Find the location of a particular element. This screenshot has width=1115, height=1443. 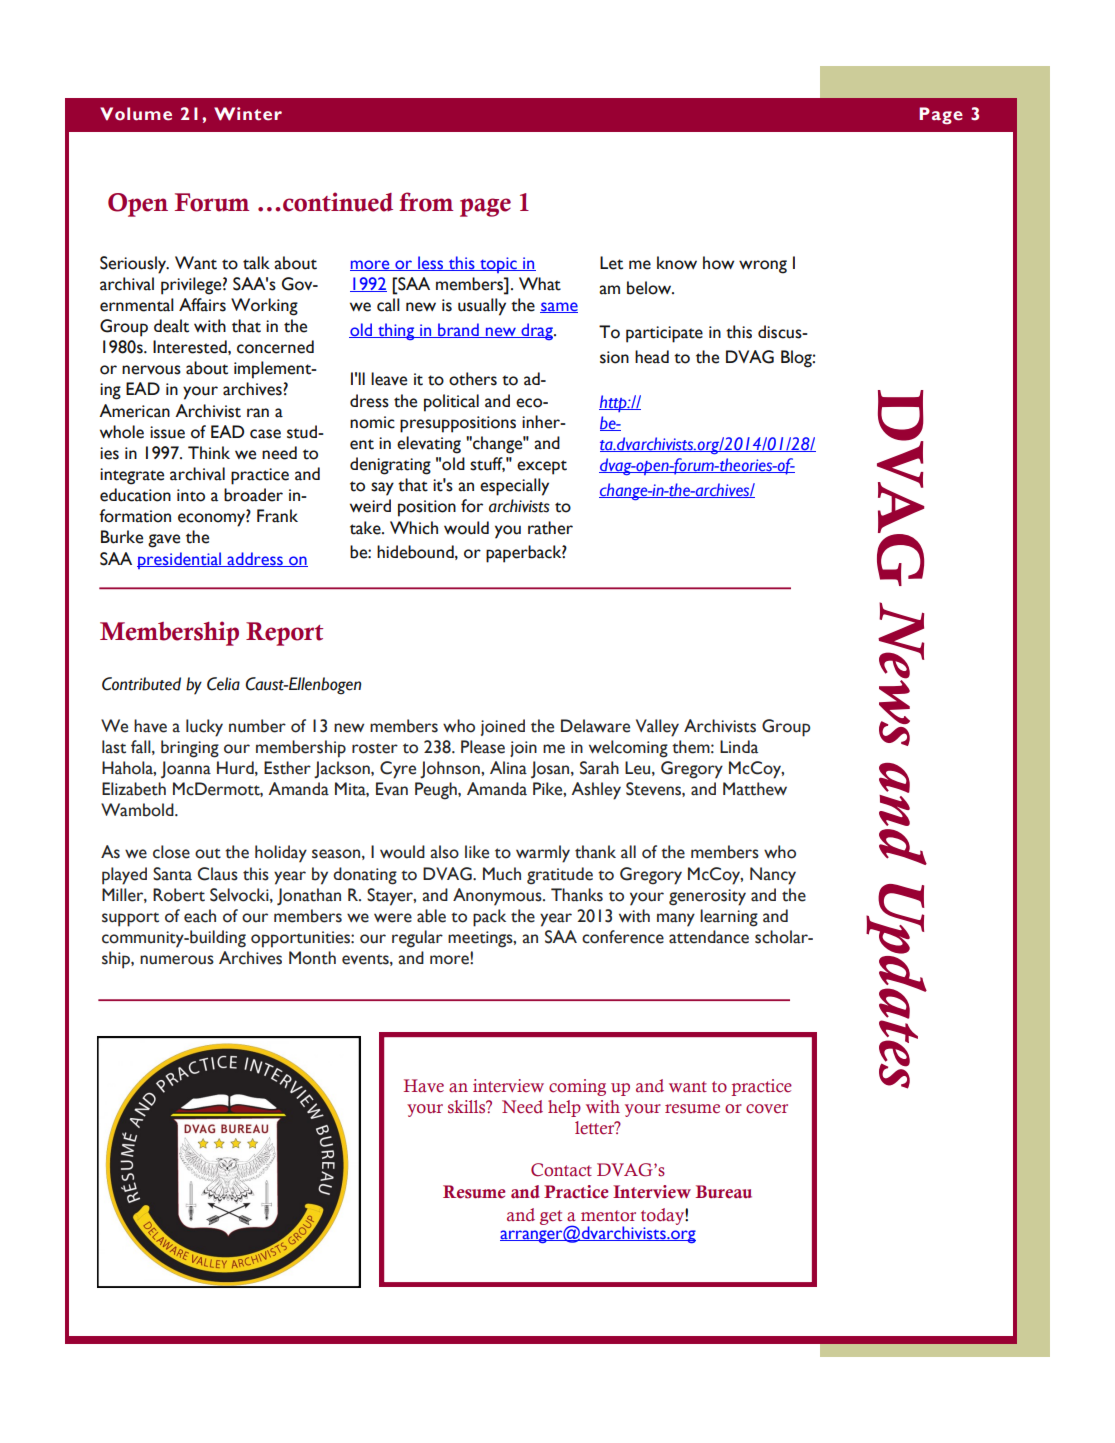

from is located at coordinates (426, 202).
